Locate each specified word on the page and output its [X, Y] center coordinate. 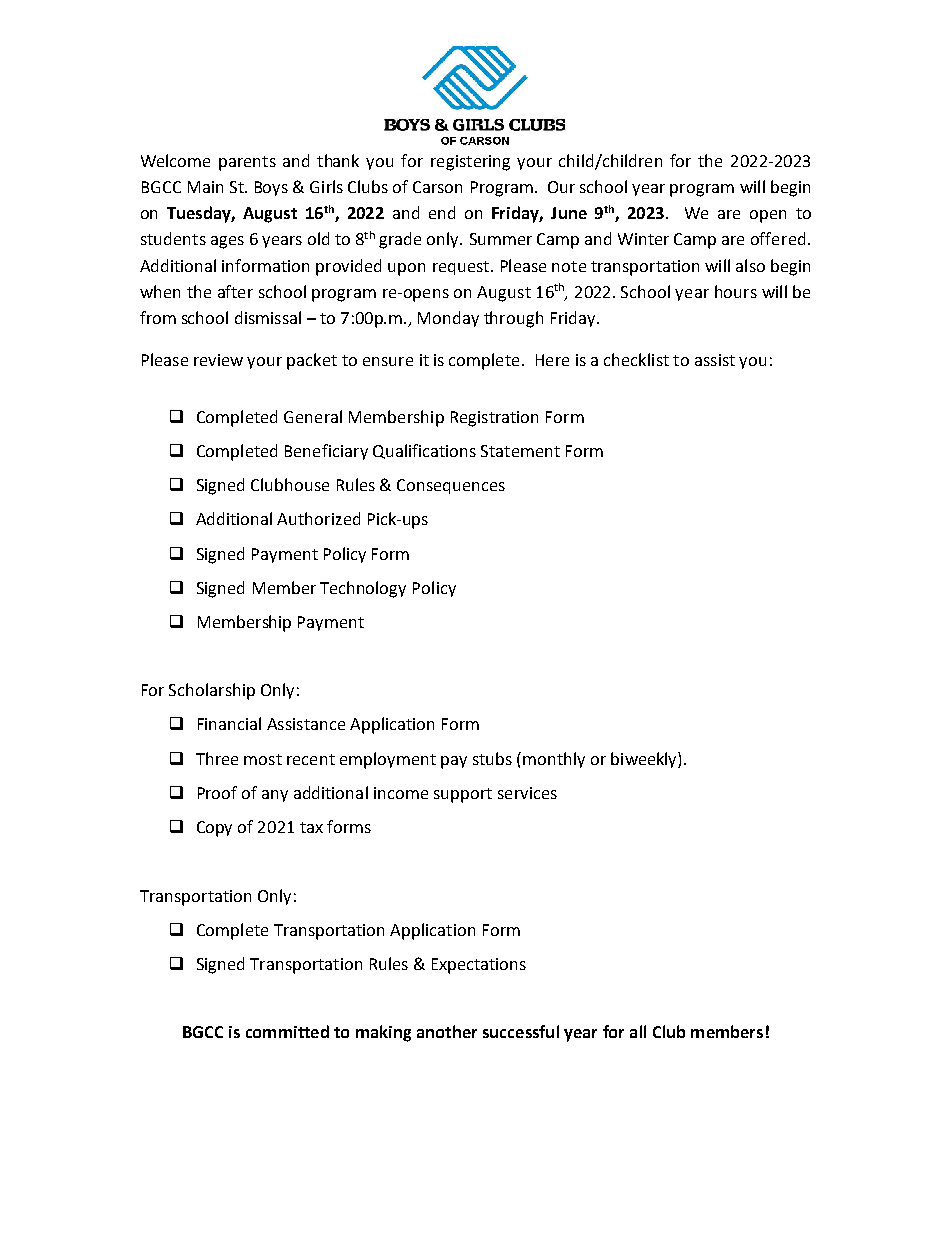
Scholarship [212, 691]
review [218, 360]
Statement [520, 451]
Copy [214, 829]
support [463, 795]
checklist [636, 359]
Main [205, 187]
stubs [492, 758]
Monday [448, 319]
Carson [437, 187]
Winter [643, 239]
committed [287, 1031]
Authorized [318, 518]
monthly [554, 760]
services [527, 793]
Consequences [451, 486]
